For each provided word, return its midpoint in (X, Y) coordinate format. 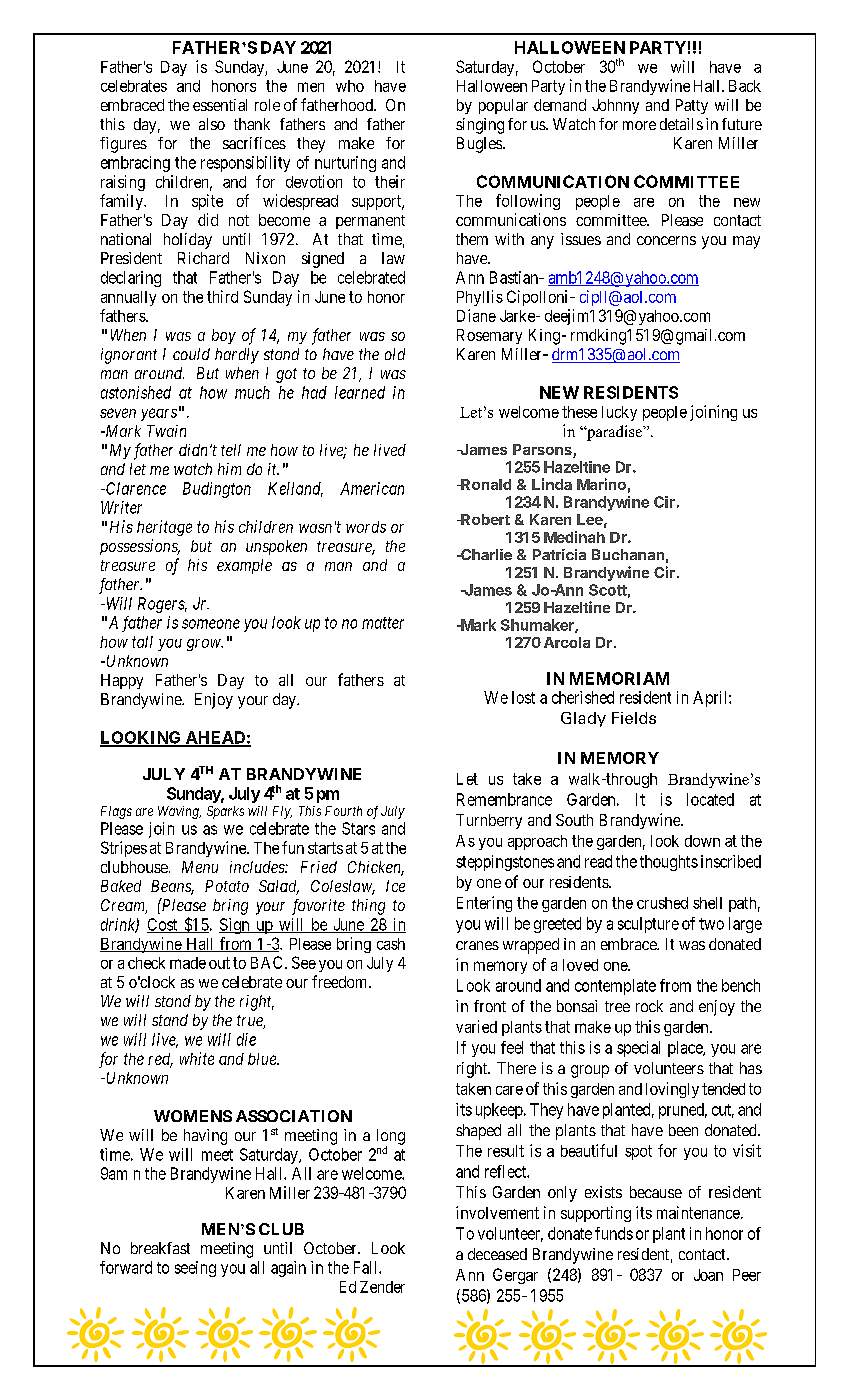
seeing (195, 1269)
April (711, 699)
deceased (497, 1254)
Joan (708, 1275)
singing (480, 126)
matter (383, 623)
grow (205, 645)
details (681, 124)
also (212, 124)
